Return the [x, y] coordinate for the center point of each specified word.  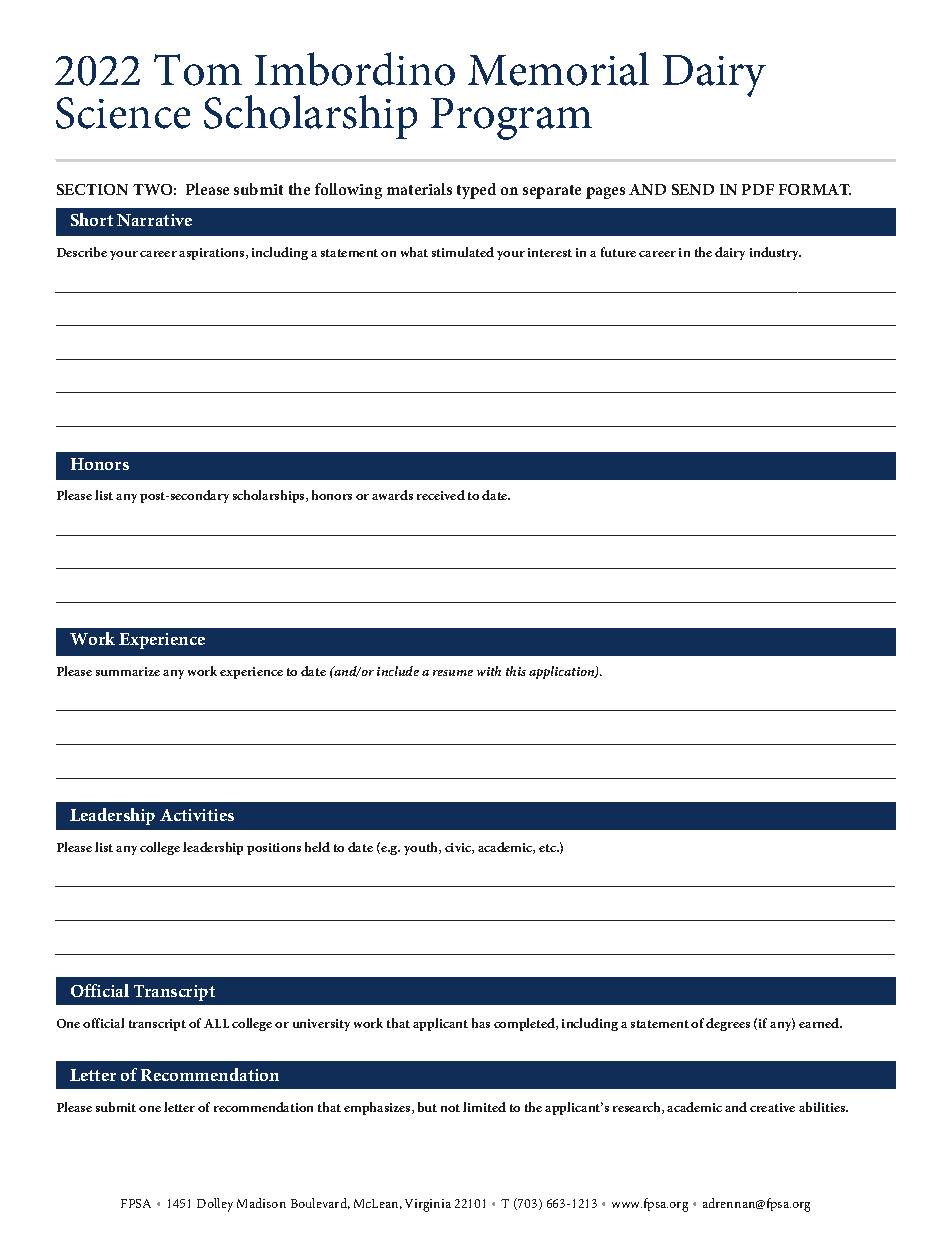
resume [453, 673]
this [516, 671]
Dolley [215, 1205]
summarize [128, 671]
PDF [758, 189]
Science [123, 113]
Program [511, 119]
